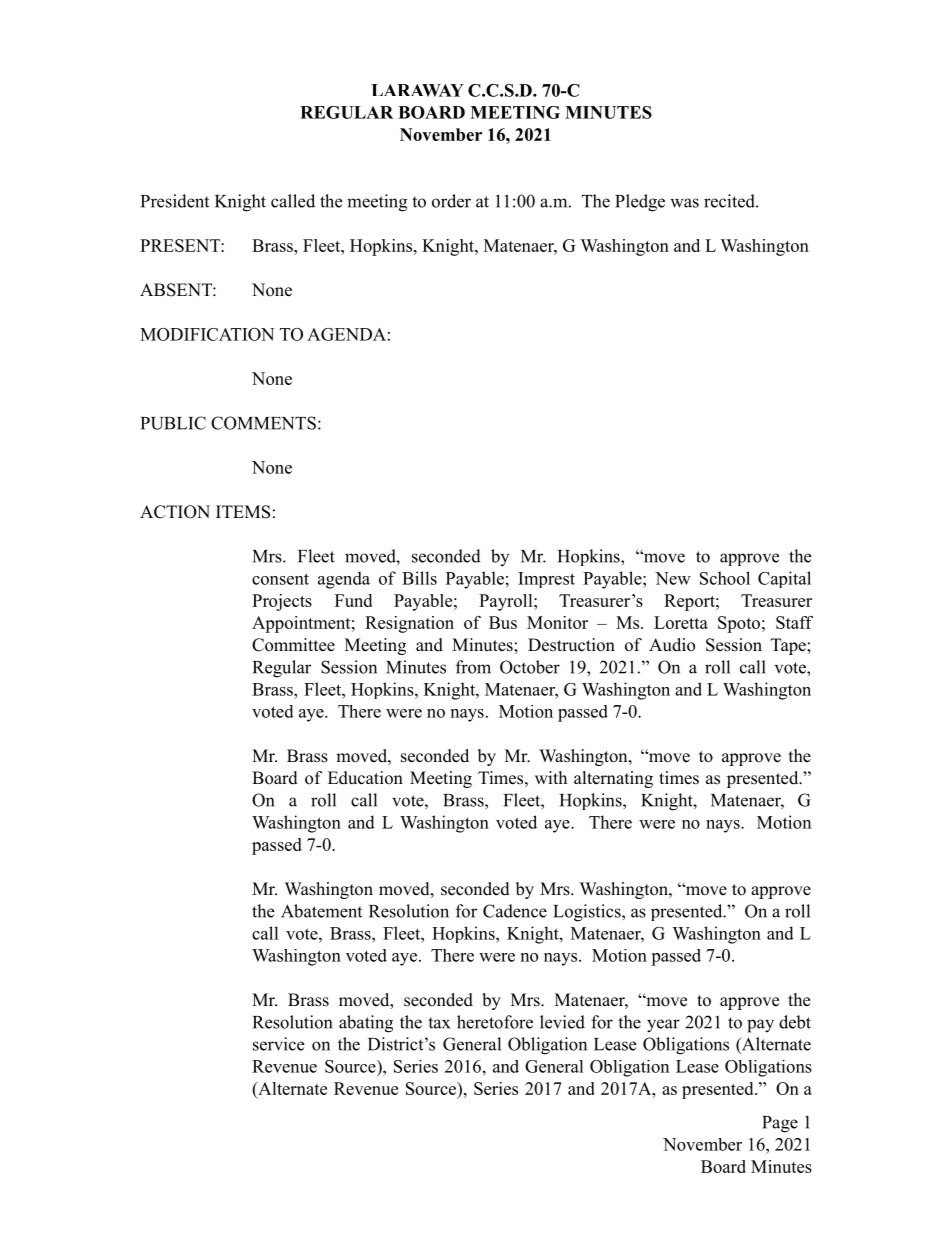  What do you see at coordinates (243, 512) in the screenshot?
I see `ITEMS` at bounding box center [243, 512].
